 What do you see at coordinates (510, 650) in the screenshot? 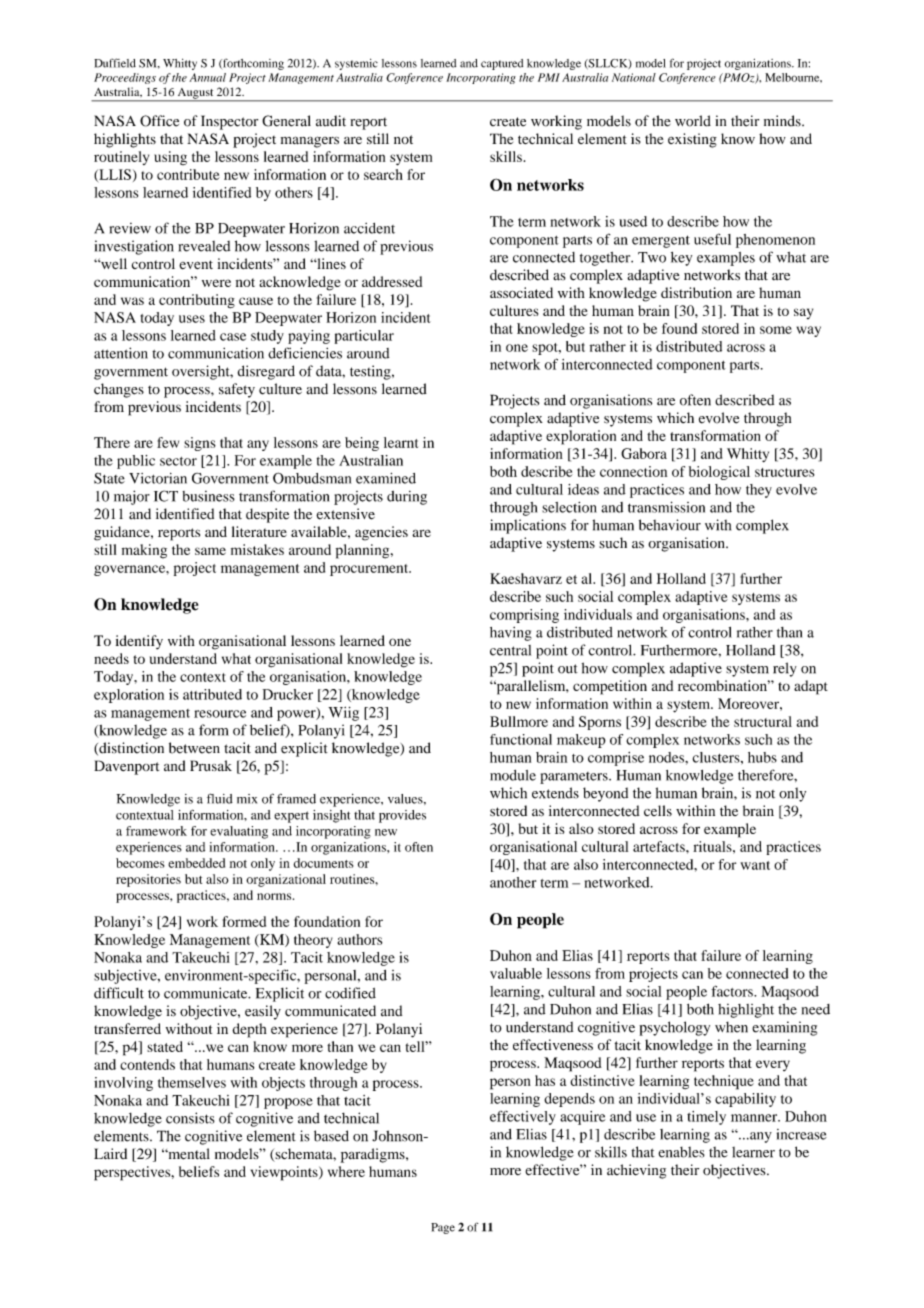
I see `central` at bounding box center [510, 650].
